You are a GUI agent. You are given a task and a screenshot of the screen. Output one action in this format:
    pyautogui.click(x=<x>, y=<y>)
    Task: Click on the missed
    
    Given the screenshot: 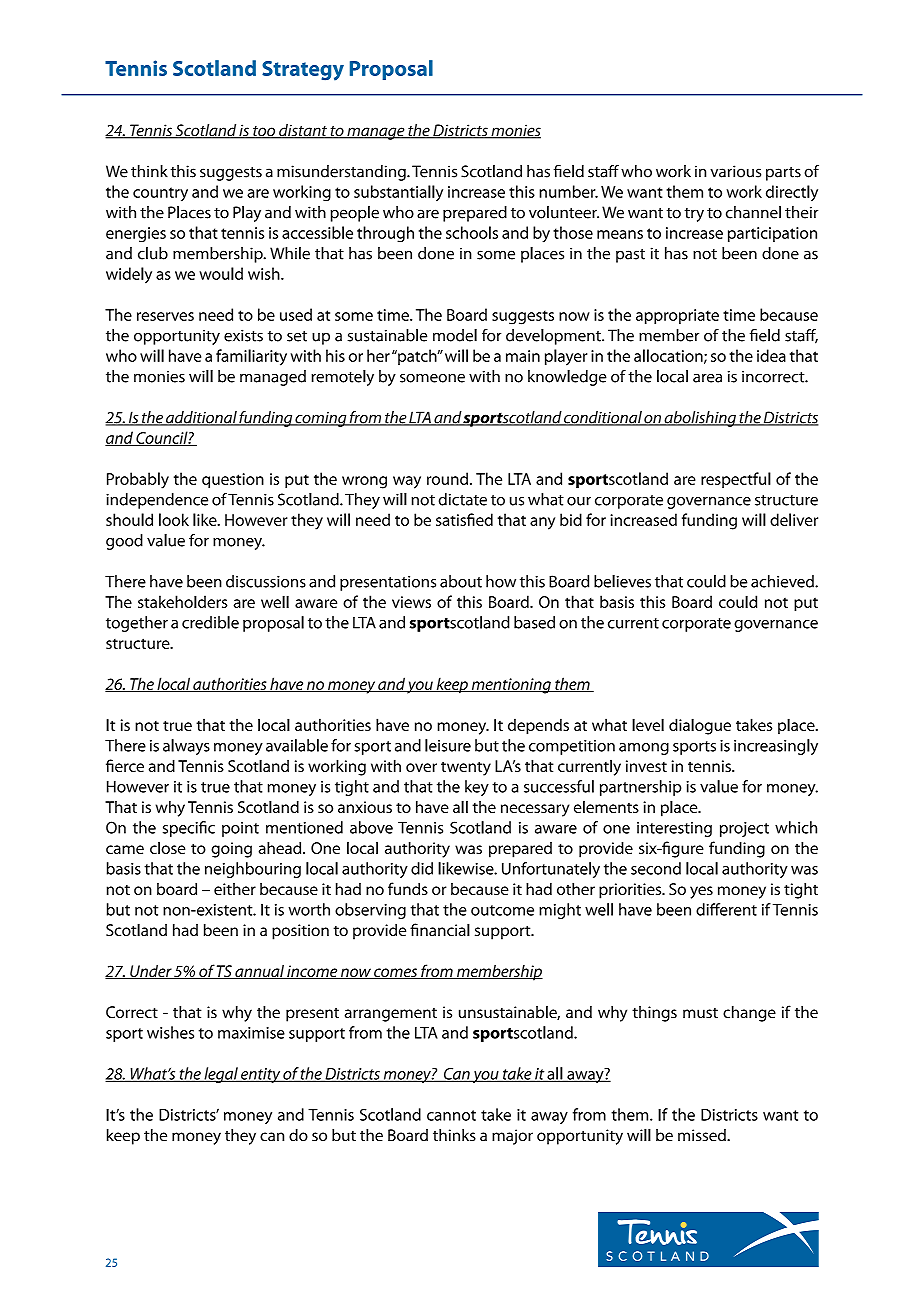 What is the action you would take?
    pyautogui.click(x=703, y=1135)
